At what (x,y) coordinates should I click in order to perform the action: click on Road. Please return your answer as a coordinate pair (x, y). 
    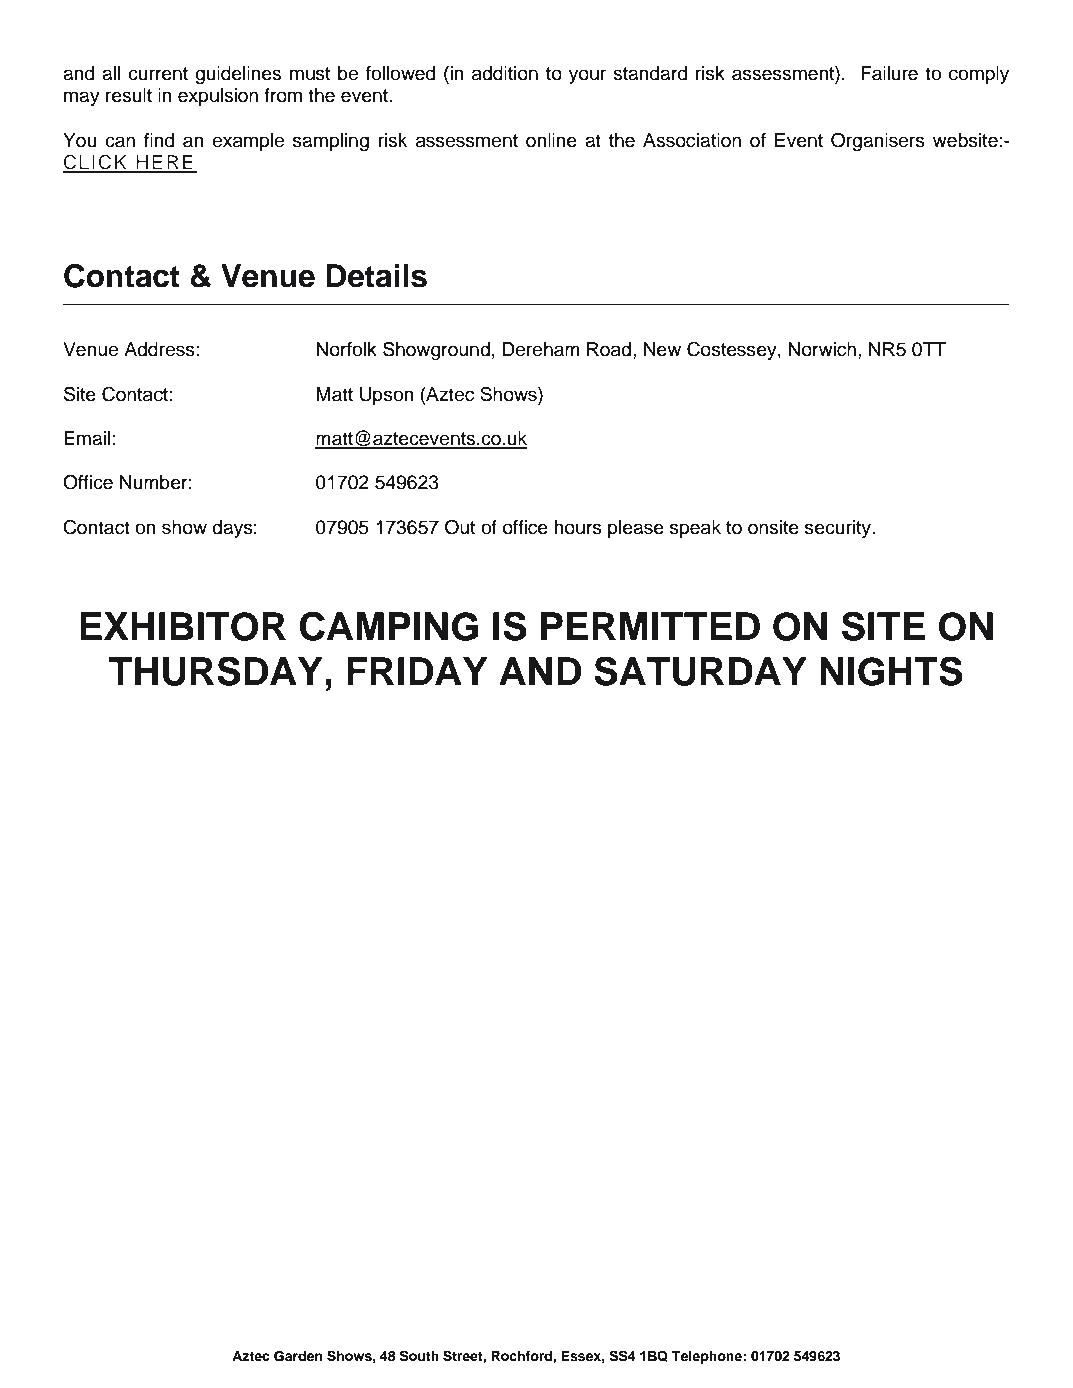
    Looking at the image, I should click on (609, 349).
